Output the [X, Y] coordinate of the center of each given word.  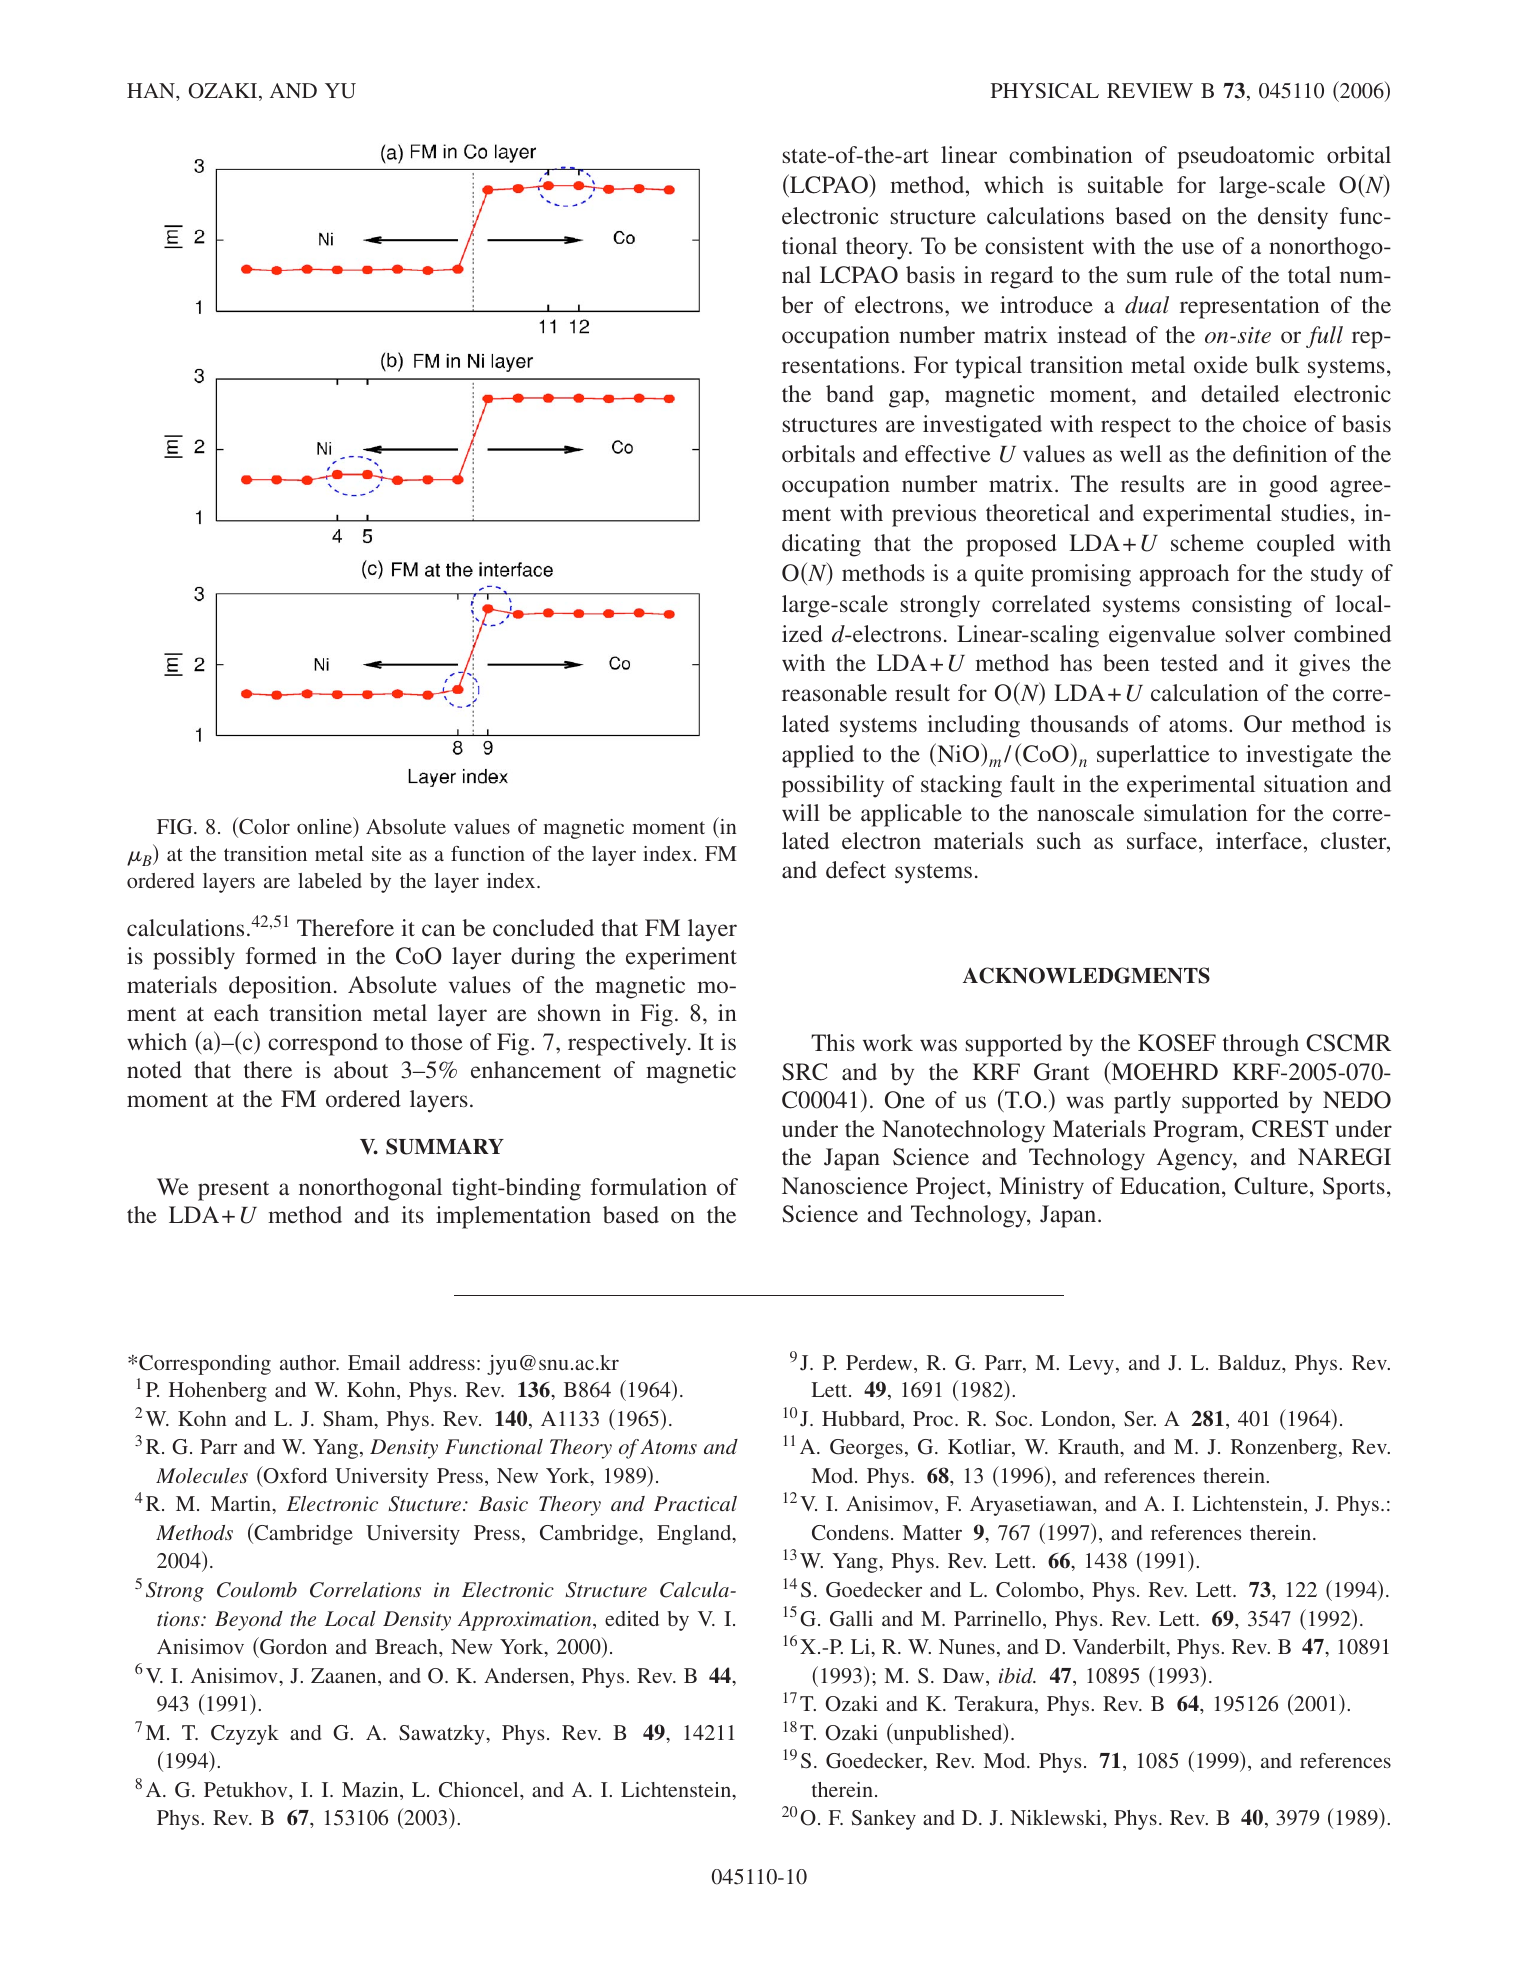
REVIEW [1150, 90]
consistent [1034, 245]
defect [856, 869]
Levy [1091, 1365]
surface [1162, 840]
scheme [1207, 542]
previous [934, 515]
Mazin [371, 1791]
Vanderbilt [1120, 1648]
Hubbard [862, 1420]
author [309, 1362]
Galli [851, 1619]
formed [281, 955]
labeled [330, 880]
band [850, 394]
